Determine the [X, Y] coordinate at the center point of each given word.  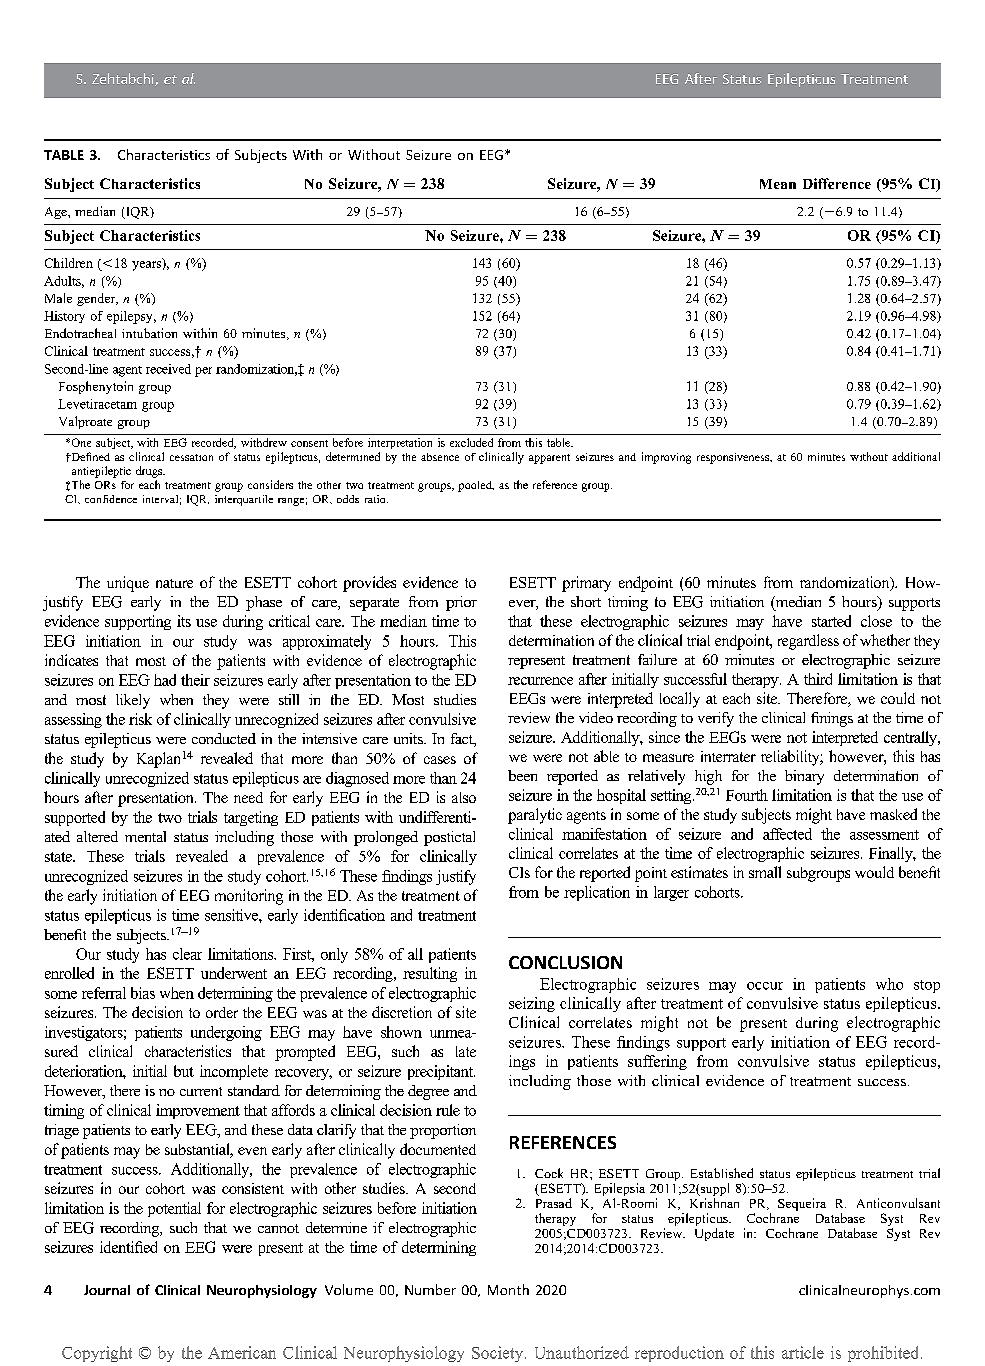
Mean [778, 184]
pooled [476, 486]
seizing [532, 1004]
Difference [837, 183]
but [184, 1071]
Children [69, 263]
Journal [107, 1290]
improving [666, 458]
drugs [150, 472]
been [522, 775]
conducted [224, 738]
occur [765, 986]
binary [804, 777]
